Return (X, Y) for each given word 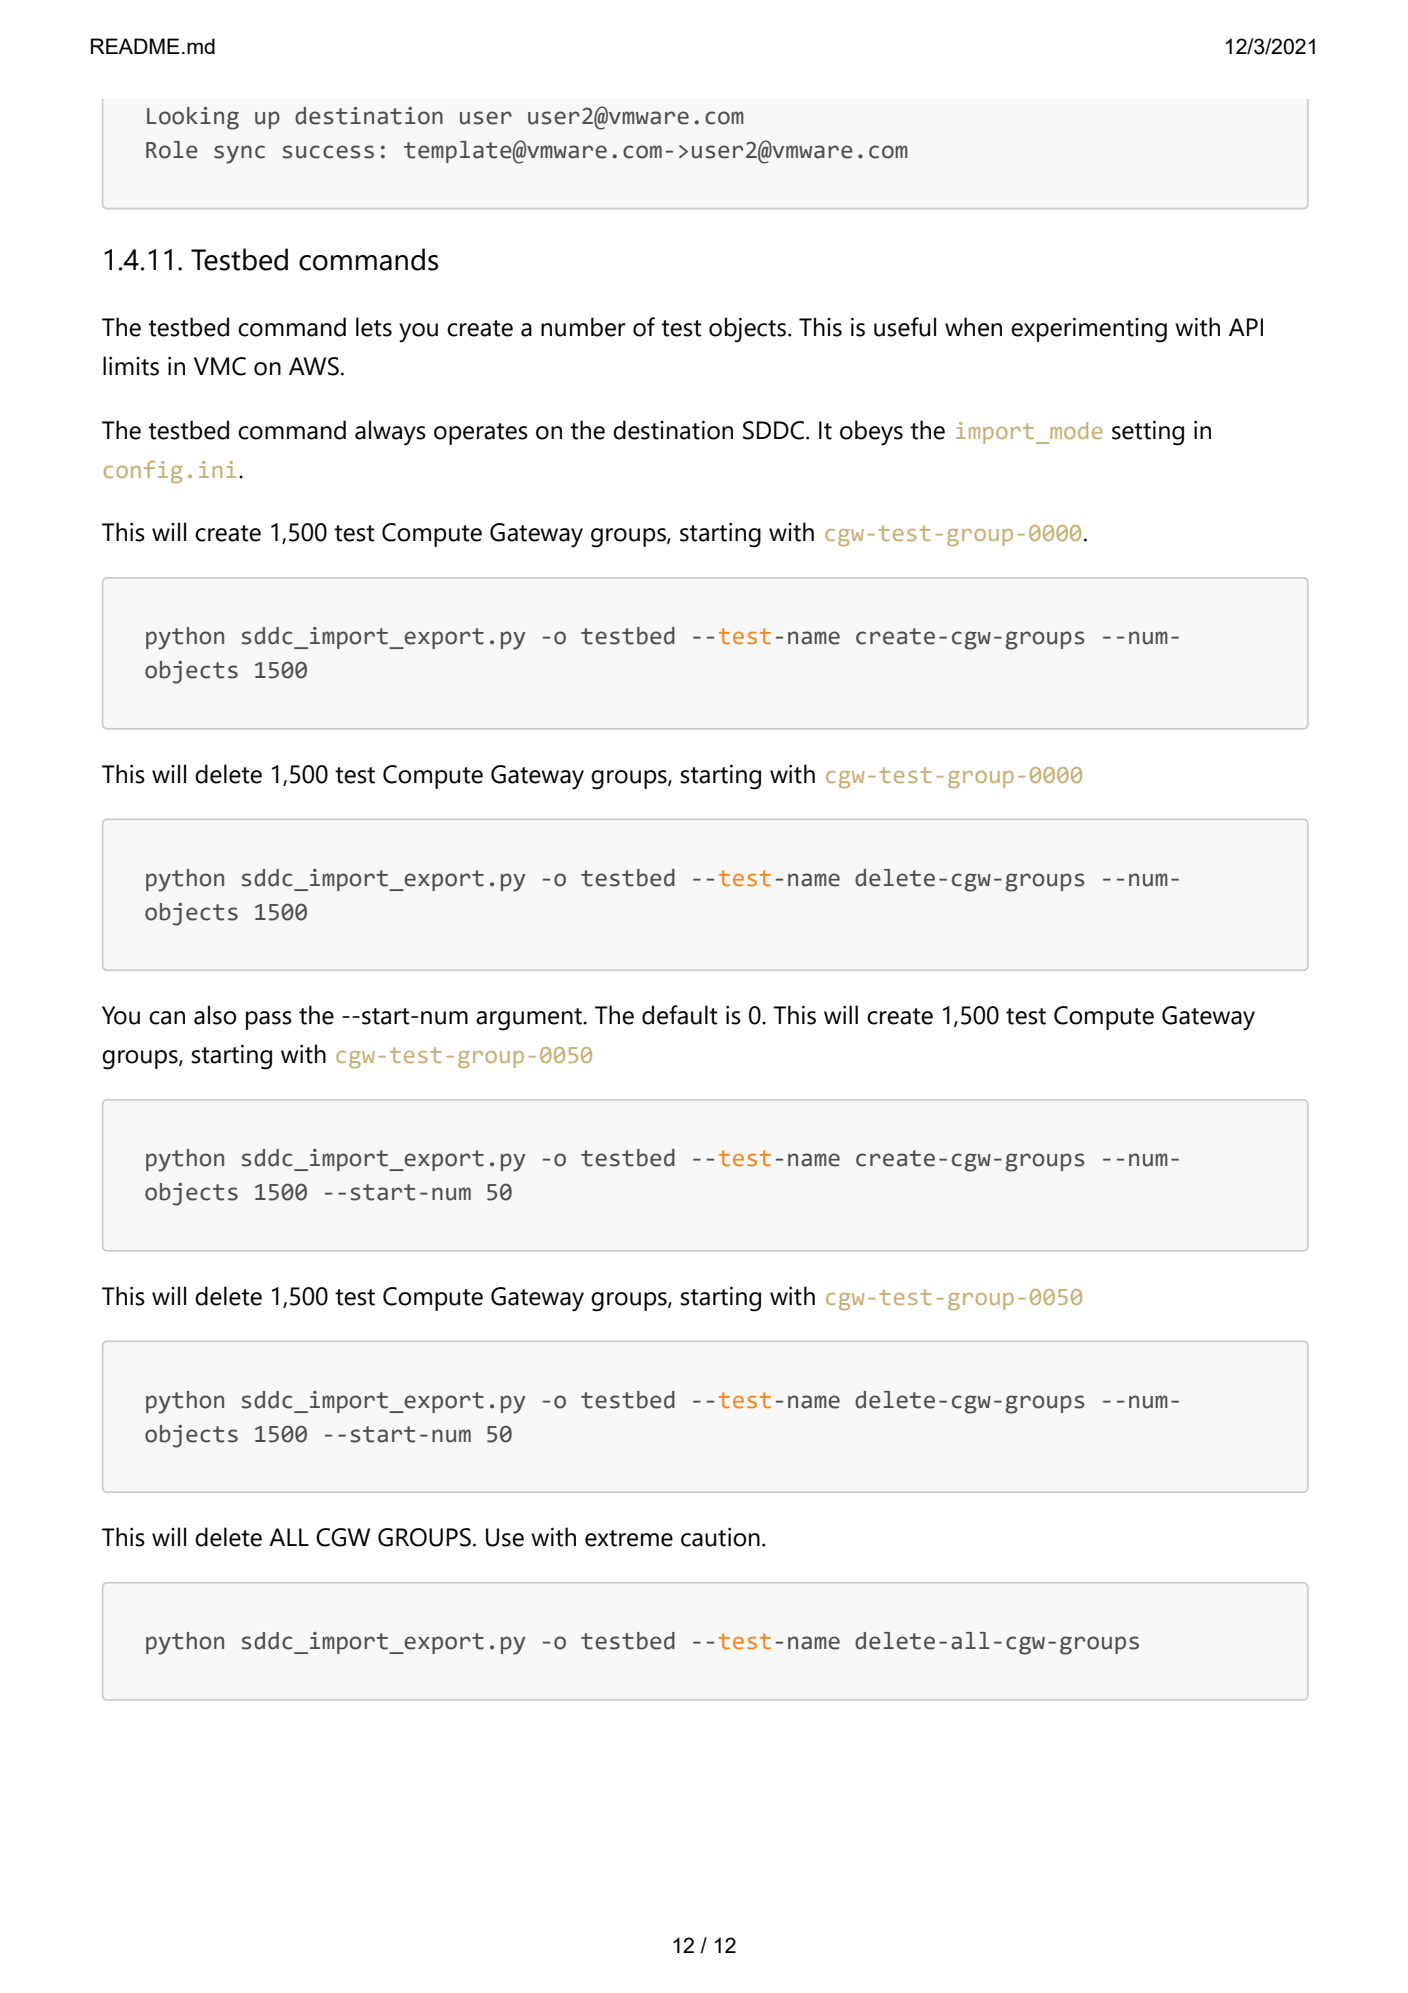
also (215, 1015)
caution (720, 1537)
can (167, 1018)
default (680, 1015)
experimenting (1089, 330)
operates (481, 434)
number (583, 327)
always (390, 433)
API (1246, 327)
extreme (629, 1538)
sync (239, 154)
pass (269, 1020)
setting (1148, 433)
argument (530, 1019)
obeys (871, 433)
